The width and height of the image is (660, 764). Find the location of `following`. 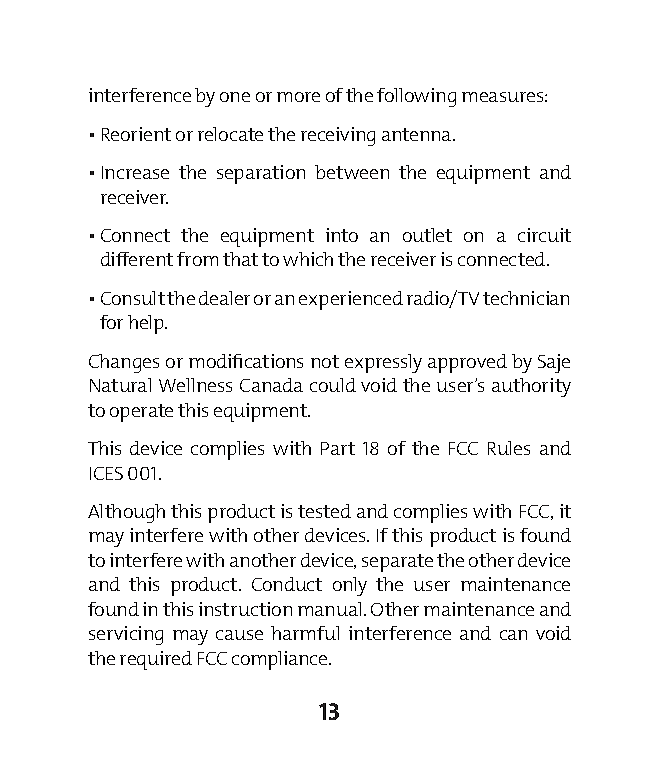

following is located at coordinates (416, 97).
